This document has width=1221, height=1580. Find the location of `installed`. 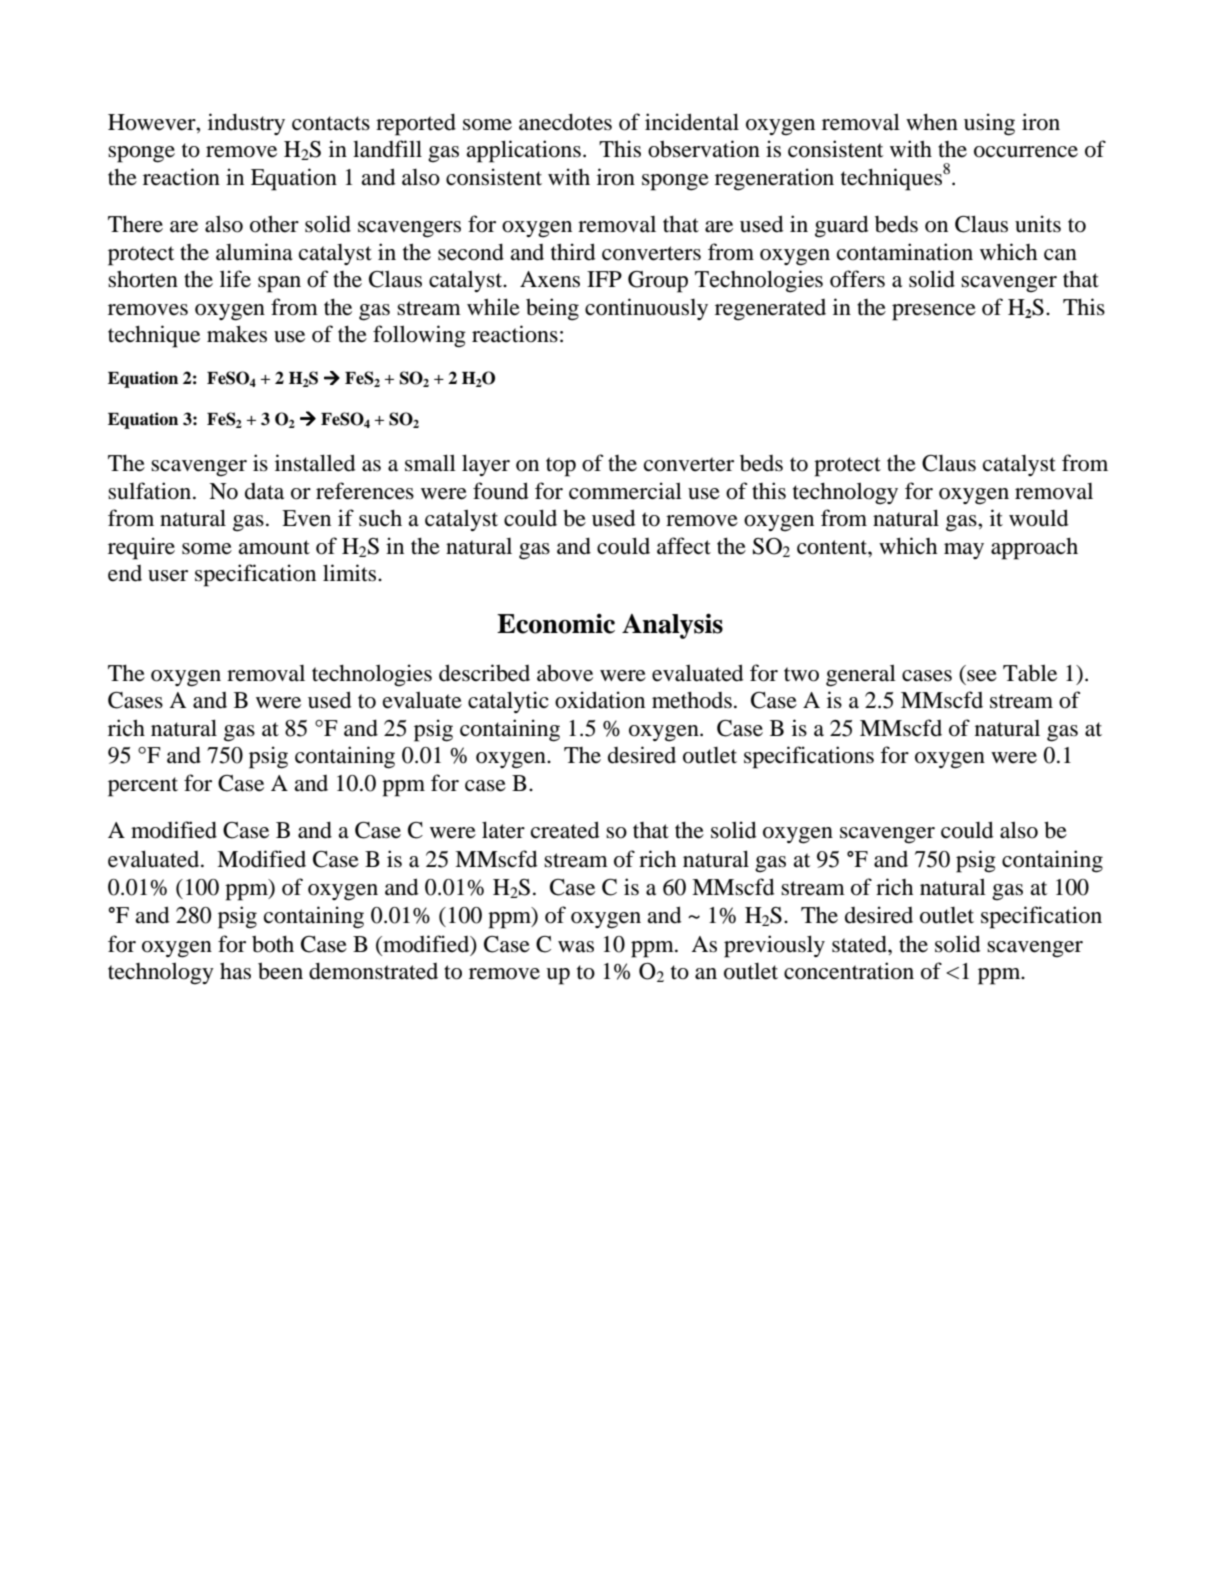

installed is located at coordinates (315, 463).
